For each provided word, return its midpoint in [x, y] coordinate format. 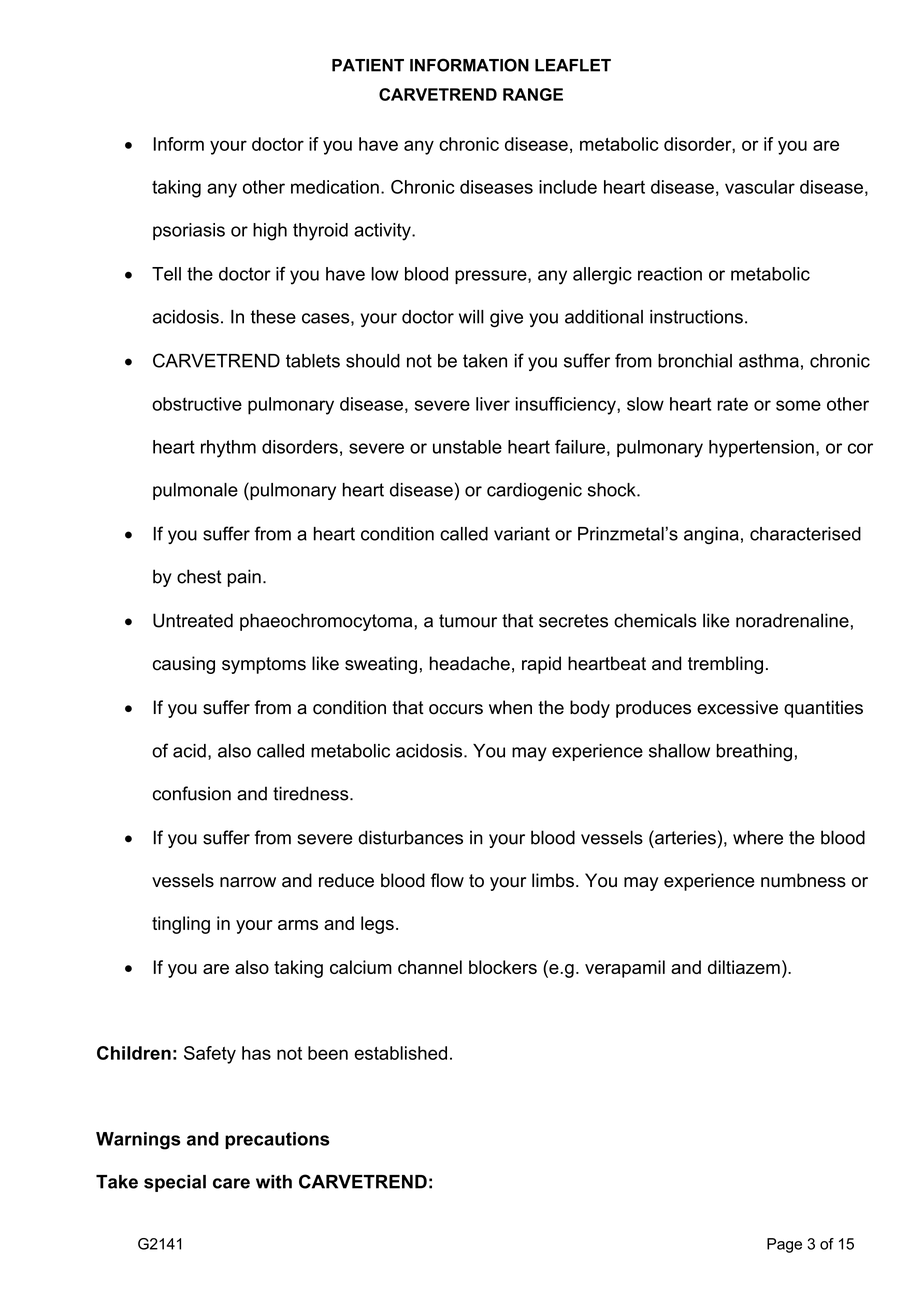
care [231, 1183]
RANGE [533, 94]
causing [184, 665]
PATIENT [368, 65]
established [400, 1053]
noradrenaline [792, 620]
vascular [760, 187]
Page [784, 1245]
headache [470, 663]
